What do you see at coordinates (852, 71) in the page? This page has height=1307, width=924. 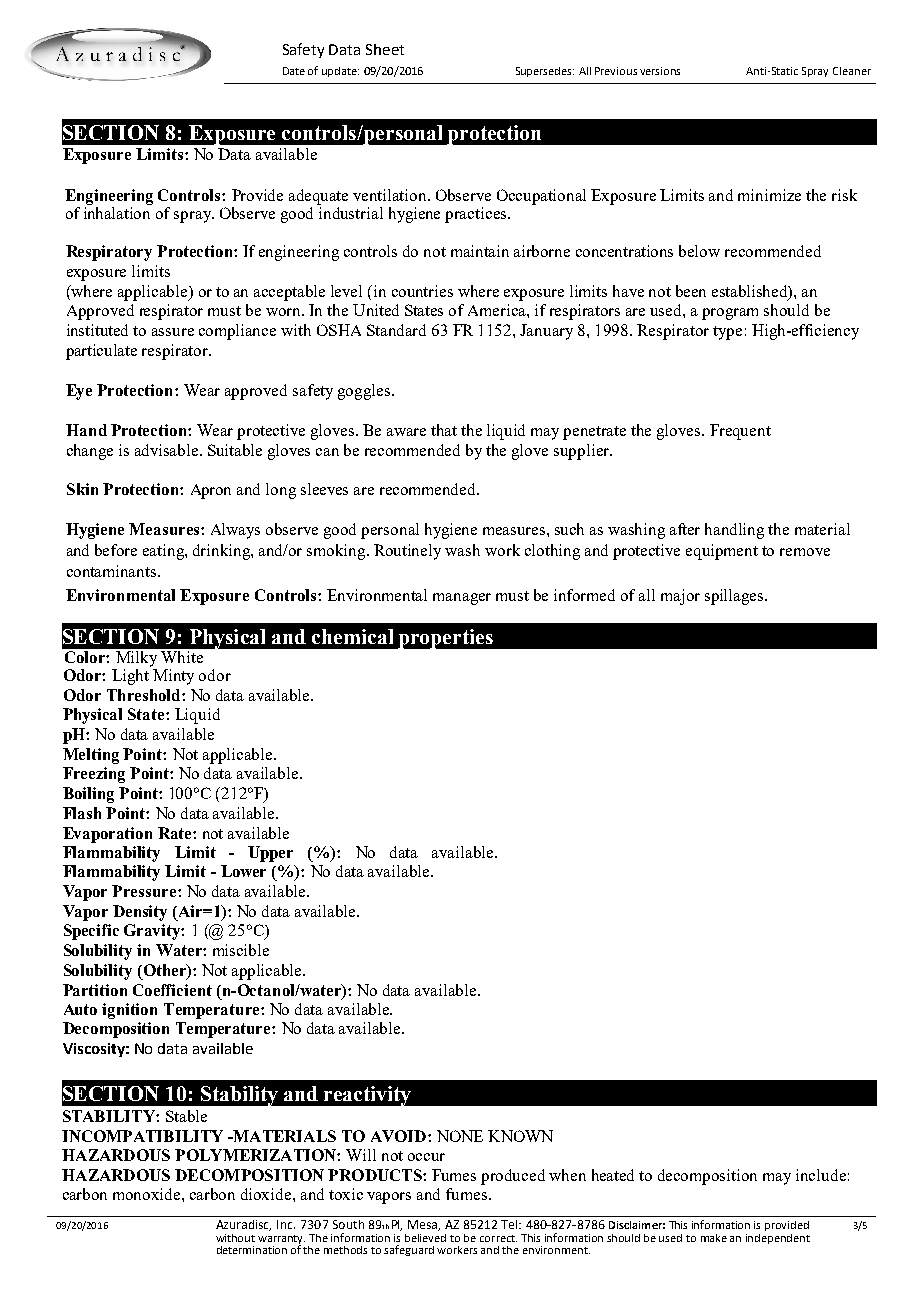 I see `Cleaner` at bounding box center [852, 71].
